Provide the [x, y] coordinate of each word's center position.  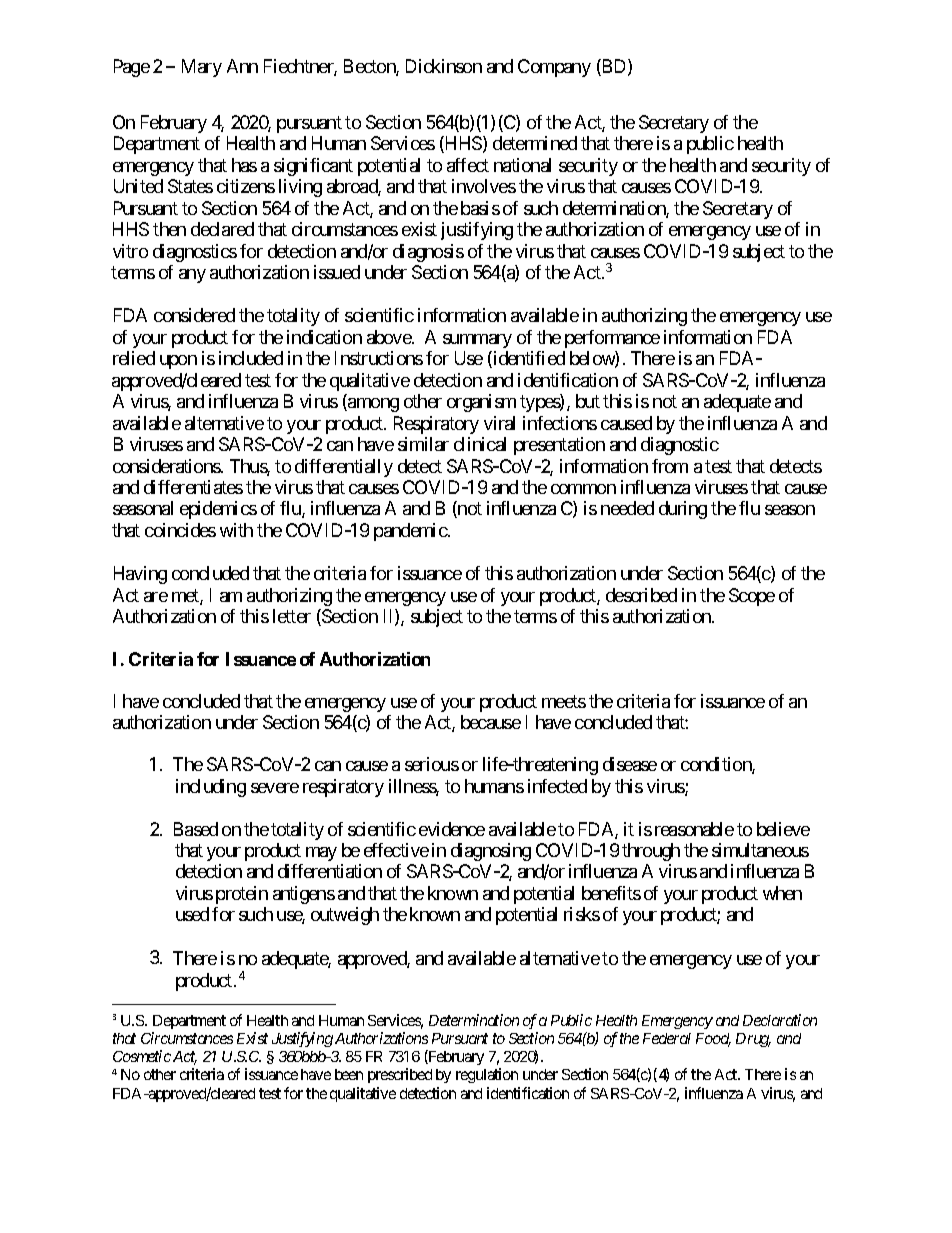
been [349, 1074]
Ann [242, 66]
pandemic [411, 532]
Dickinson [444, 66]
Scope [752, 597]
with [236, 530]
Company [554, 68]
